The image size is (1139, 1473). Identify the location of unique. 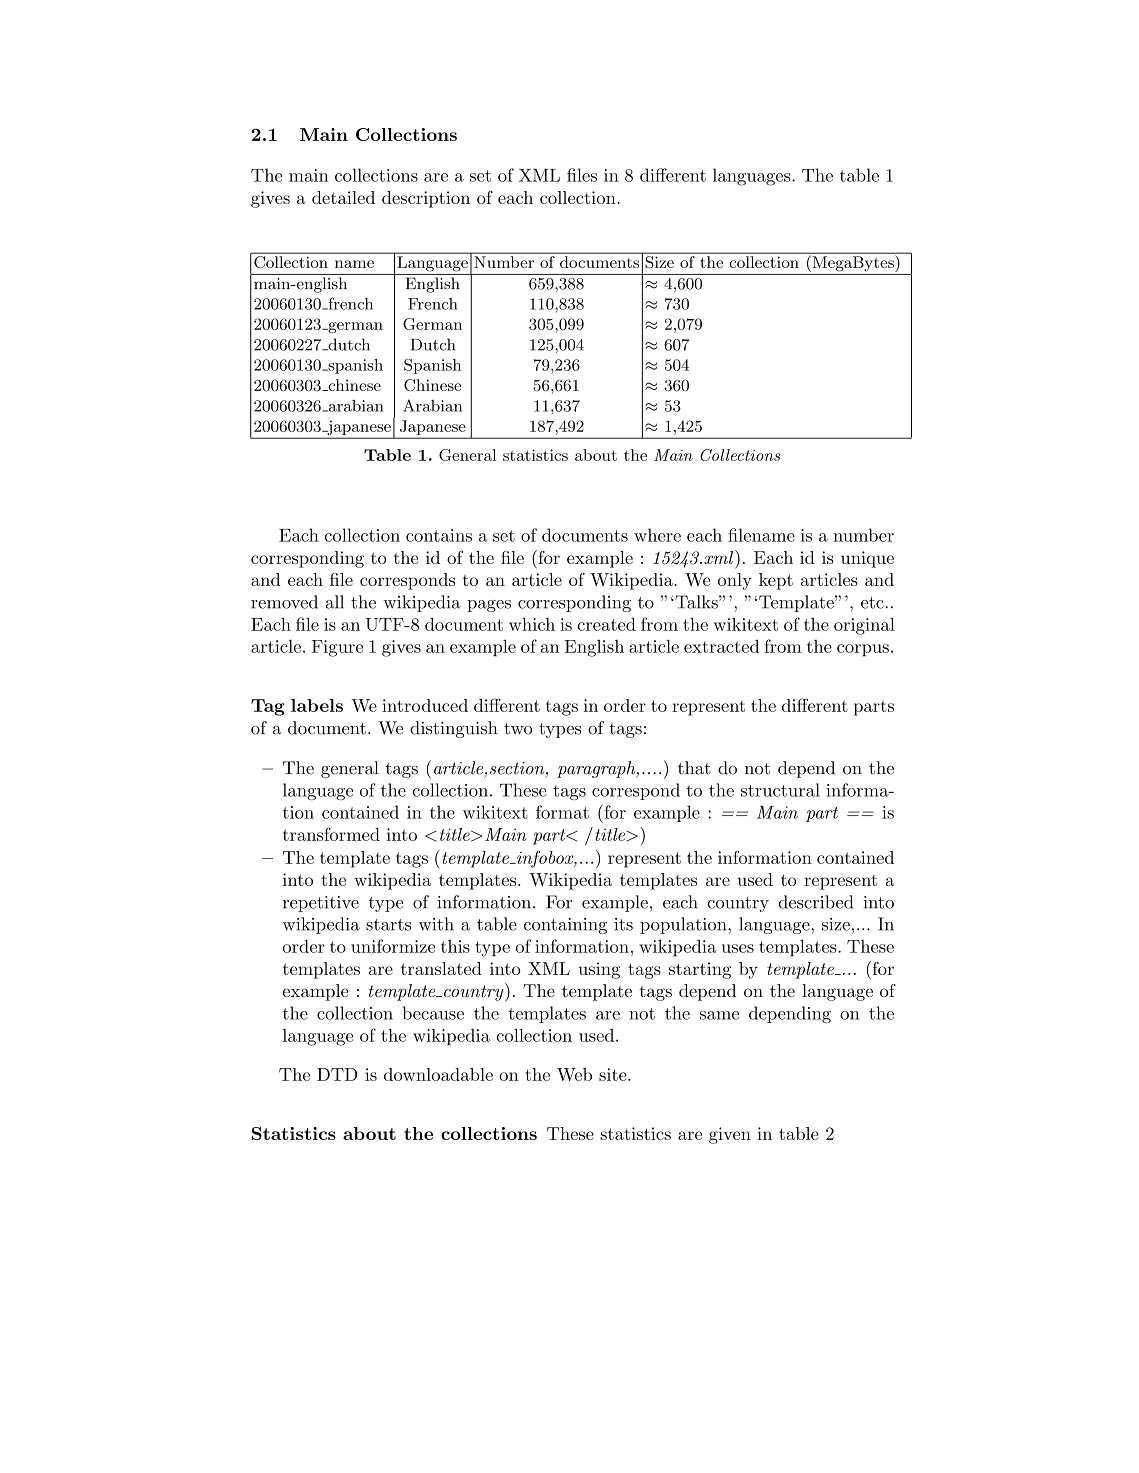
(867, 559).
